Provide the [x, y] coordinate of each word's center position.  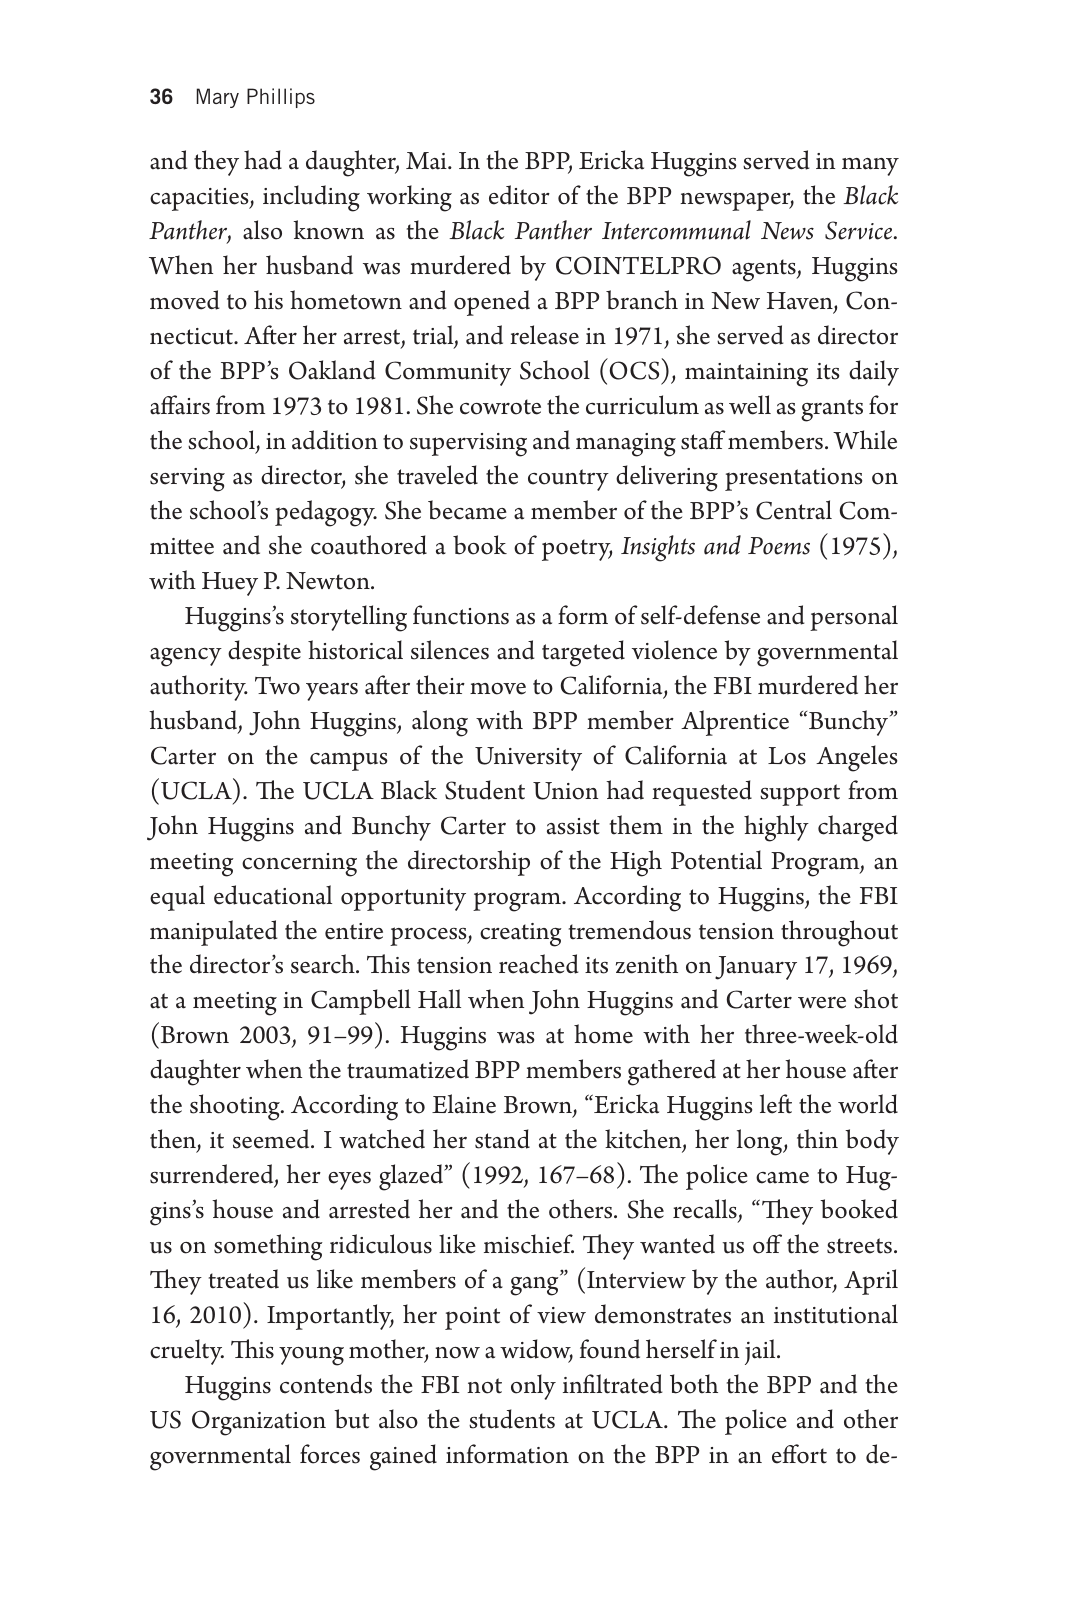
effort [799, 1454]
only [533, 1387]
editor [519, 195]
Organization [259, 1423]
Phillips [281, 98]
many [870, 167]
